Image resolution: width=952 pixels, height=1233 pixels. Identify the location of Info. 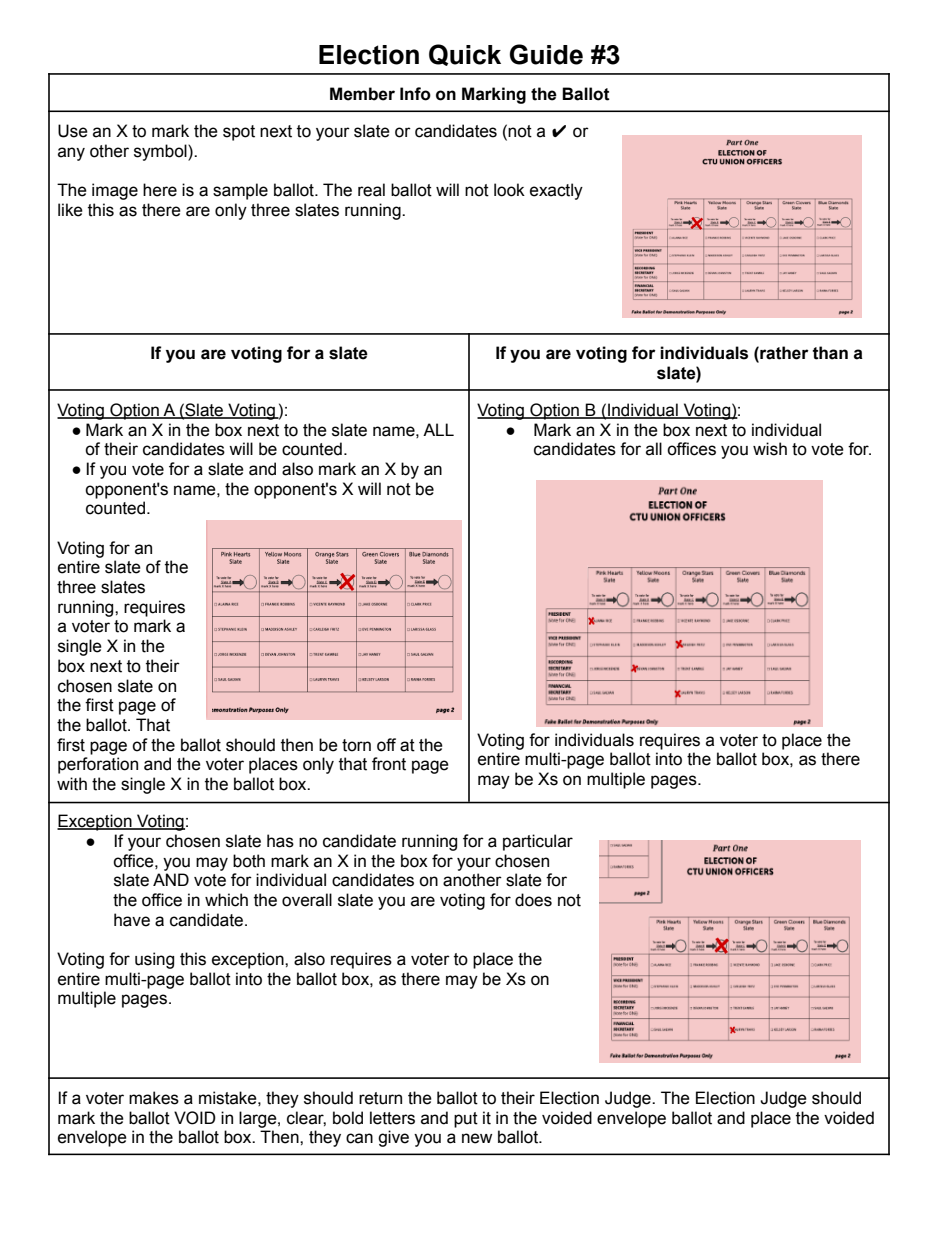
(415, 94).
